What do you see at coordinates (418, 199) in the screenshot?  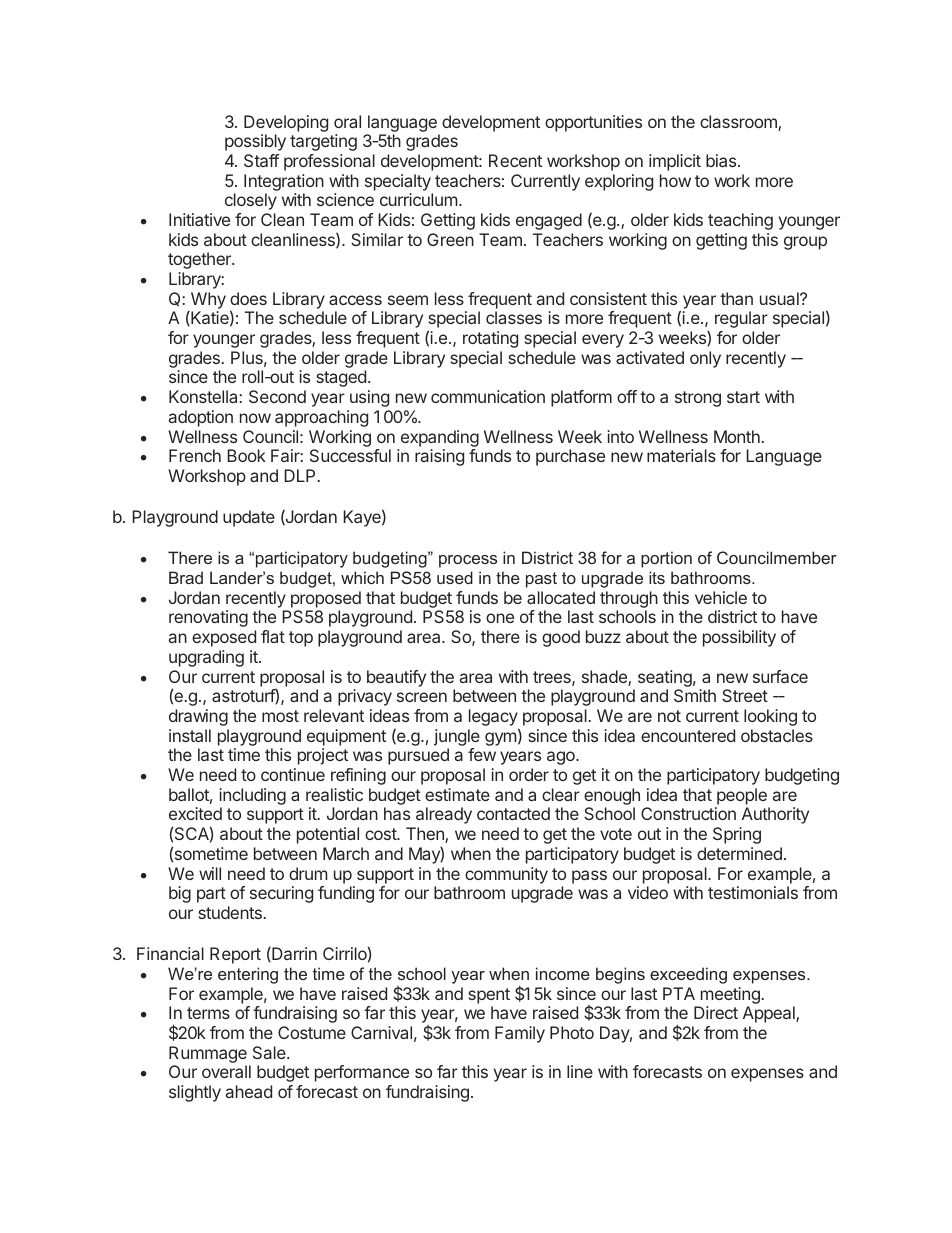 I see `curriculum` at bounding box center [418, 199].
